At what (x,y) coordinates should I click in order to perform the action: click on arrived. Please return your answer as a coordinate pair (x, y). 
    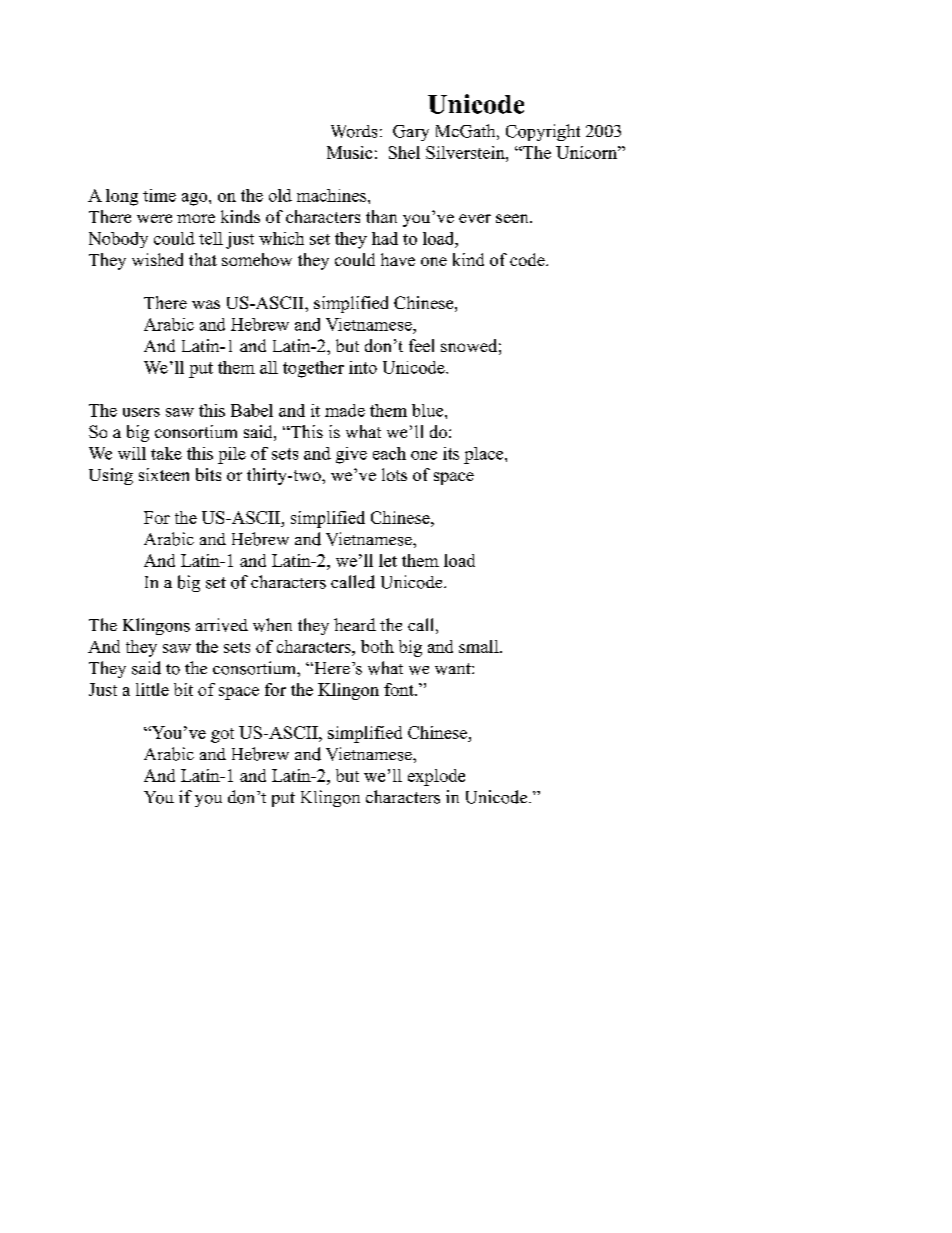
    Looking at the image, I should click on (222, 625).
